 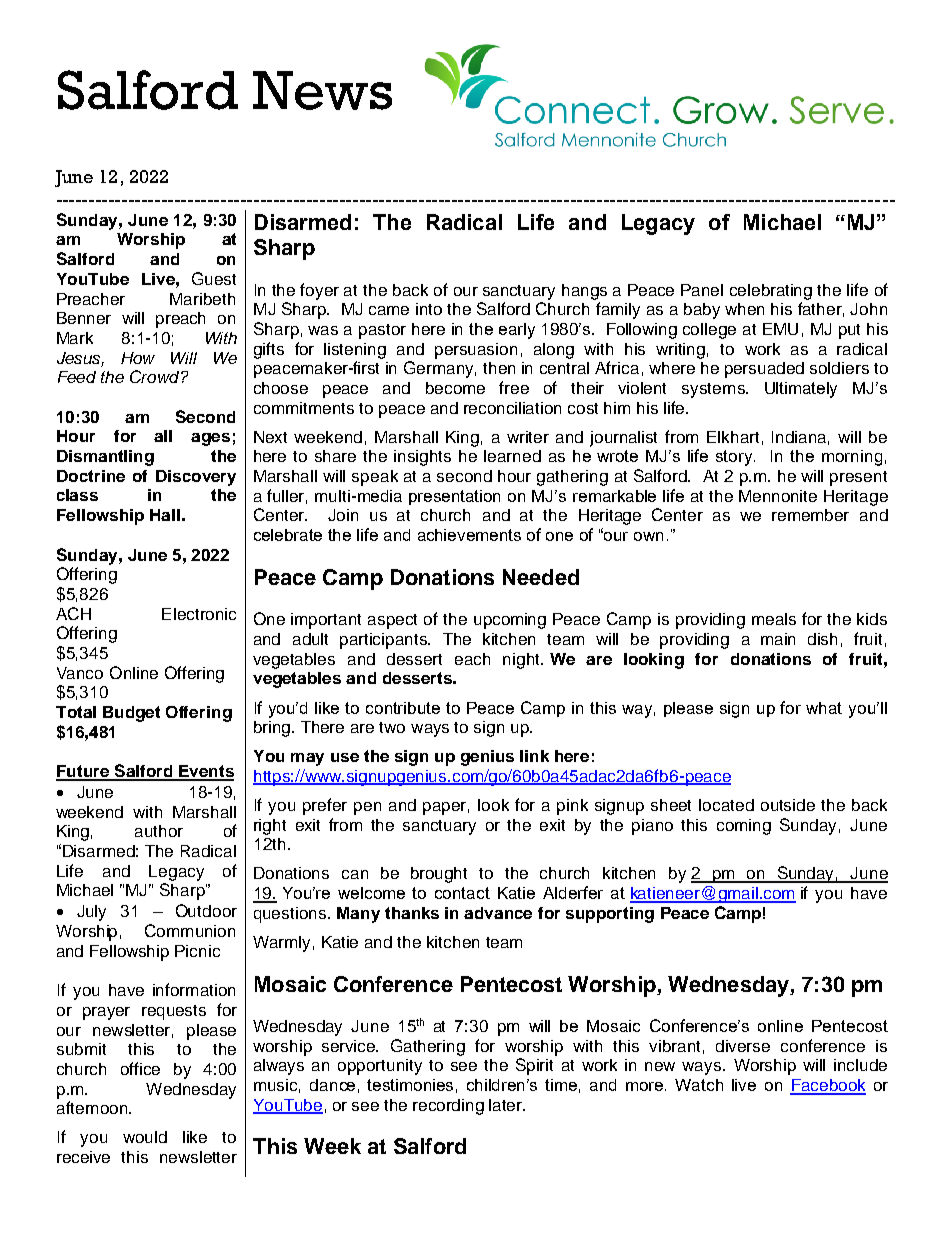 What do you see at coordinates (448, 1107) in the image?
I see `recording` at bounding box center [448, 1107].
